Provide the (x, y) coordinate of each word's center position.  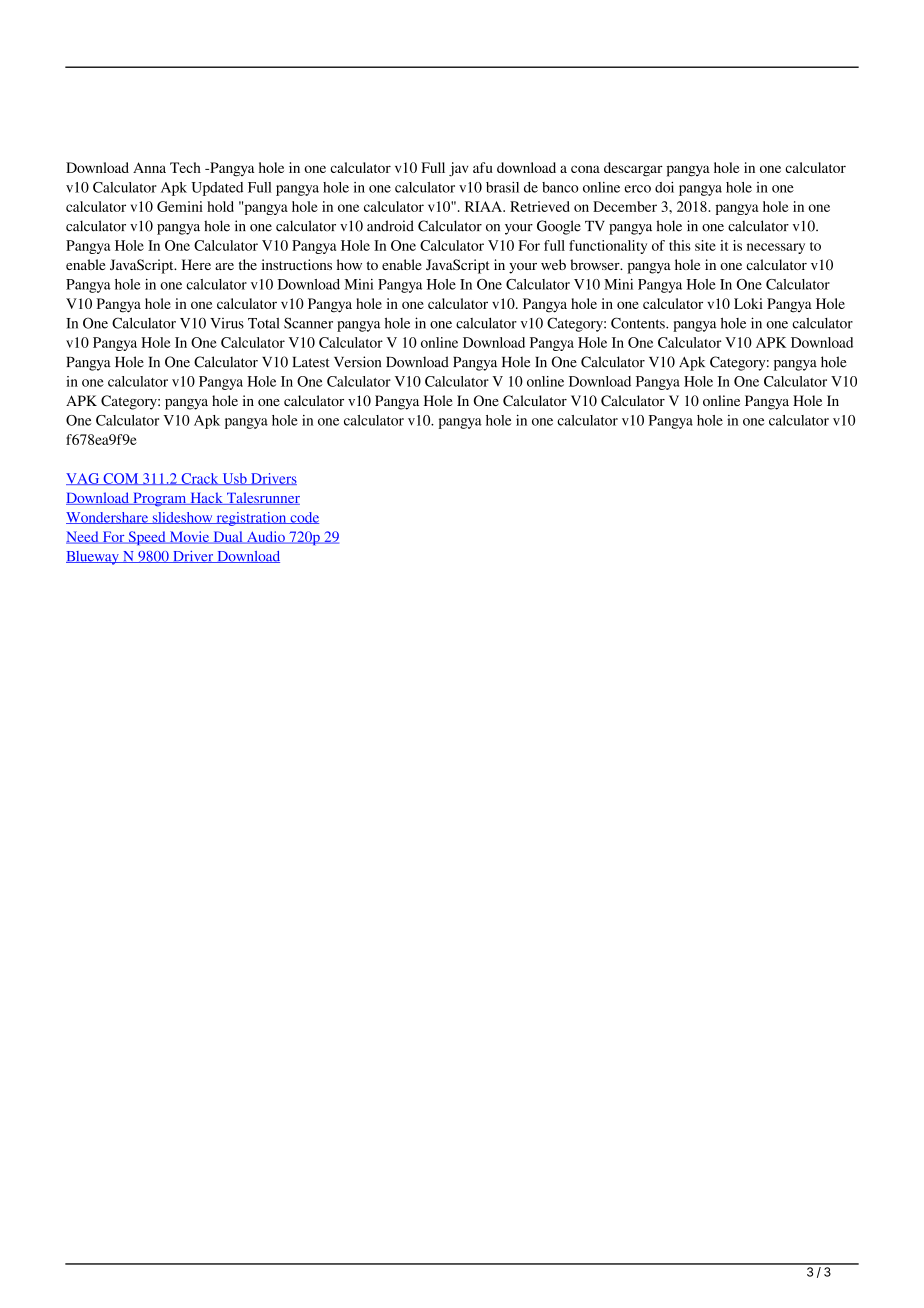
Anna (149, 167)
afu (483, 167)
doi (664, 187)
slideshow (182, 518)
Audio (265, 537)
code (303, 518)
